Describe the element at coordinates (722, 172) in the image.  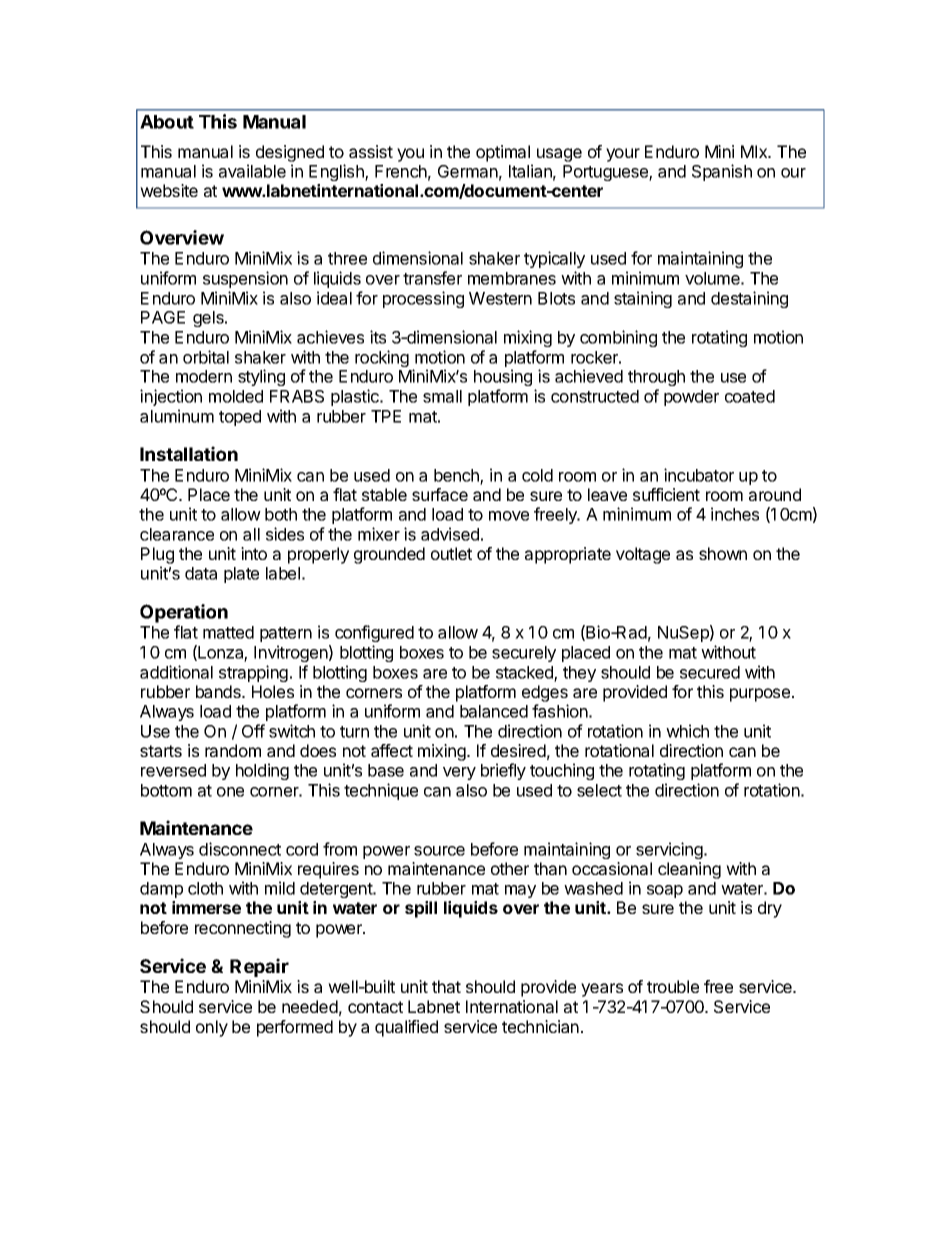
I see `Spanish` at that location.
